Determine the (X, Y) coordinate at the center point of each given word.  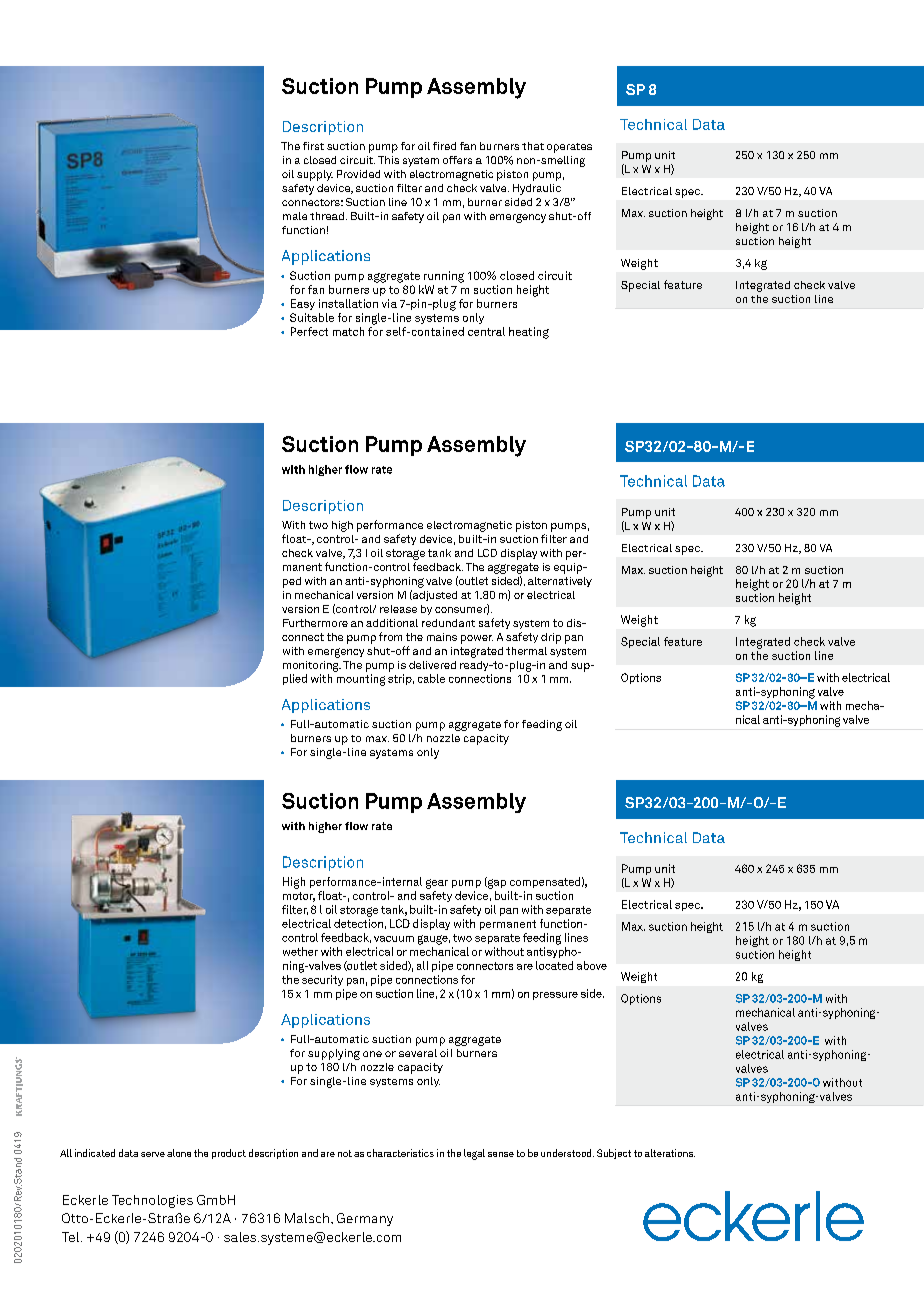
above (592, 965)
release (398, 609)
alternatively (560, 582)
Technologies (152, 1201)
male (295, 216)
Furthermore (315, 623)
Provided (358, 174)
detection (358, 923)
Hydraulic (537, 189)
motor (299, 897)
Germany (365, 1219)
